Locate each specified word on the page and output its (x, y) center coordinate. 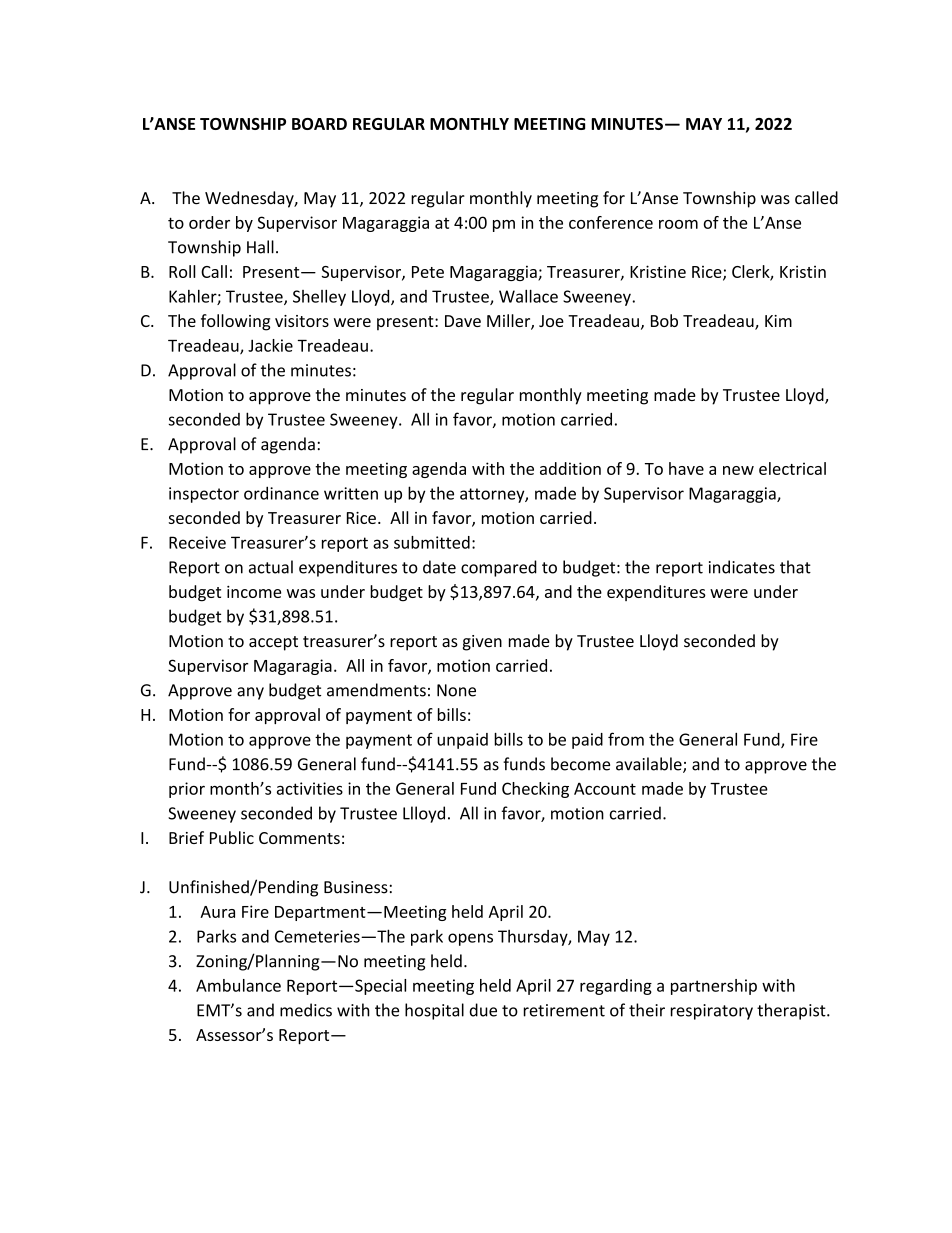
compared (499, 568)
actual (271, 567)
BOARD (319, 124)
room (678, 224)
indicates (742, 567)
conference (611, 222)
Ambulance (238, 985)
